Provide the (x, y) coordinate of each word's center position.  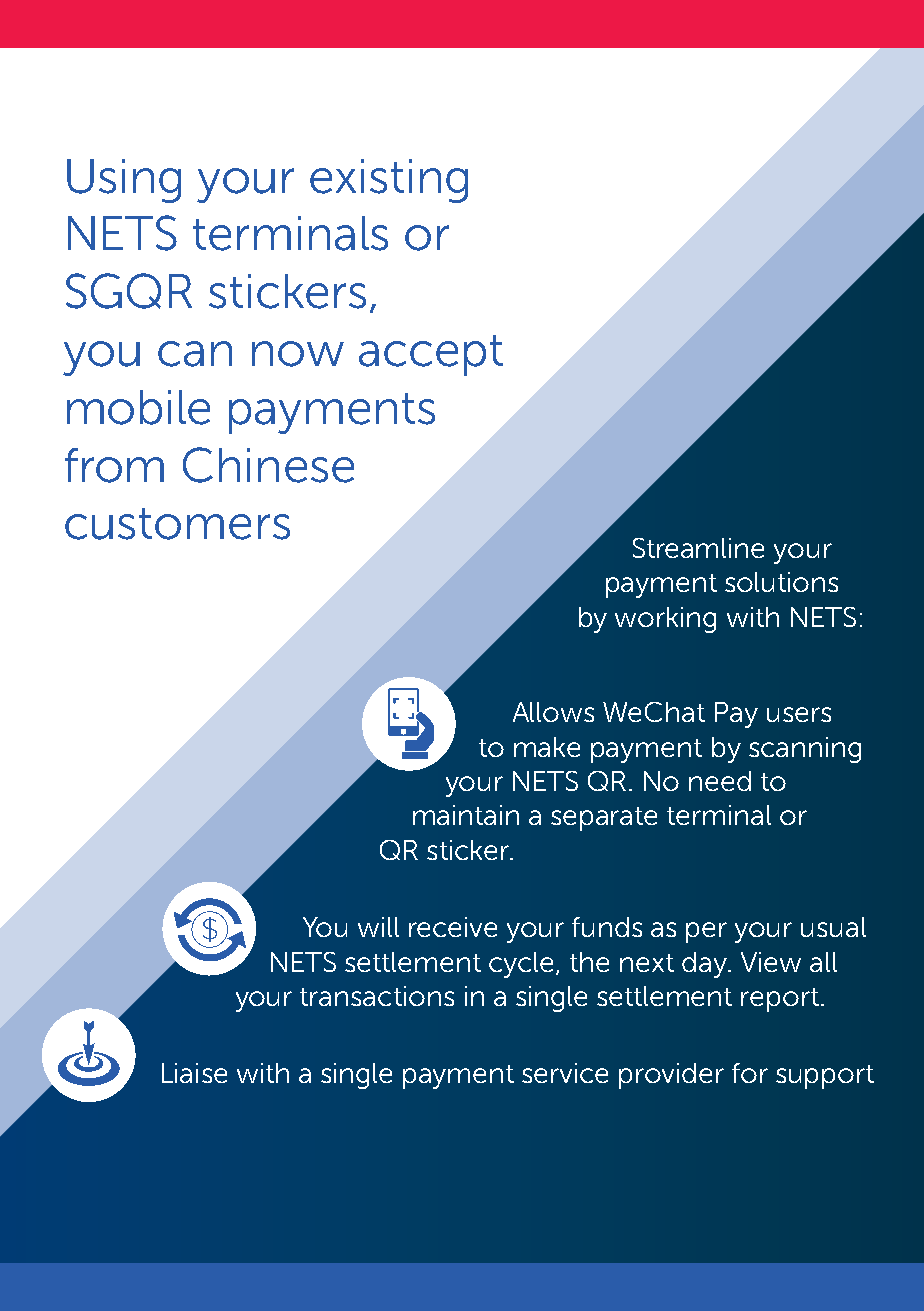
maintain (466, 815)
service (565, 1073)
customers (177, 524)
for (750, 1073)
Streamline (698, 548)
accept (431, 355)
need (720, 781)
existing (389, 181)
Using (124, 181)
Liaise (194, 1073)
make (547, 747)
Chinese (268, 465)
